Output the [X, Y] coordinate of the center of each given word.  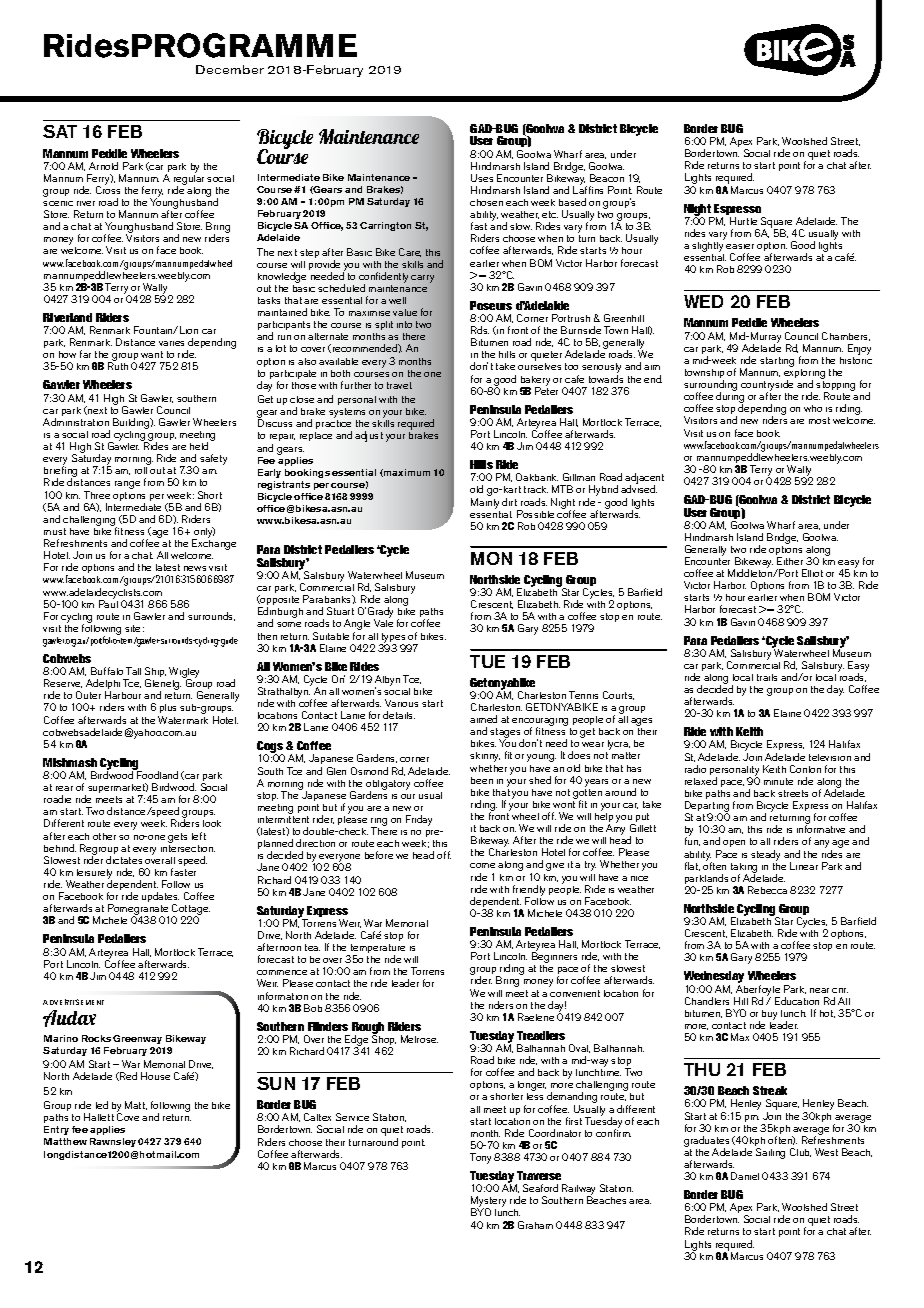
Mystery [488, 1203]
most [819, 420]
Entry [56, 1130]
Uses [482, 178]
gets [177, 838]
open [734, 843]
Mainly [485, 503]
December [230, 69]
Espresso [738, 211]
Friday [419, 820]
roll [141, 470]
